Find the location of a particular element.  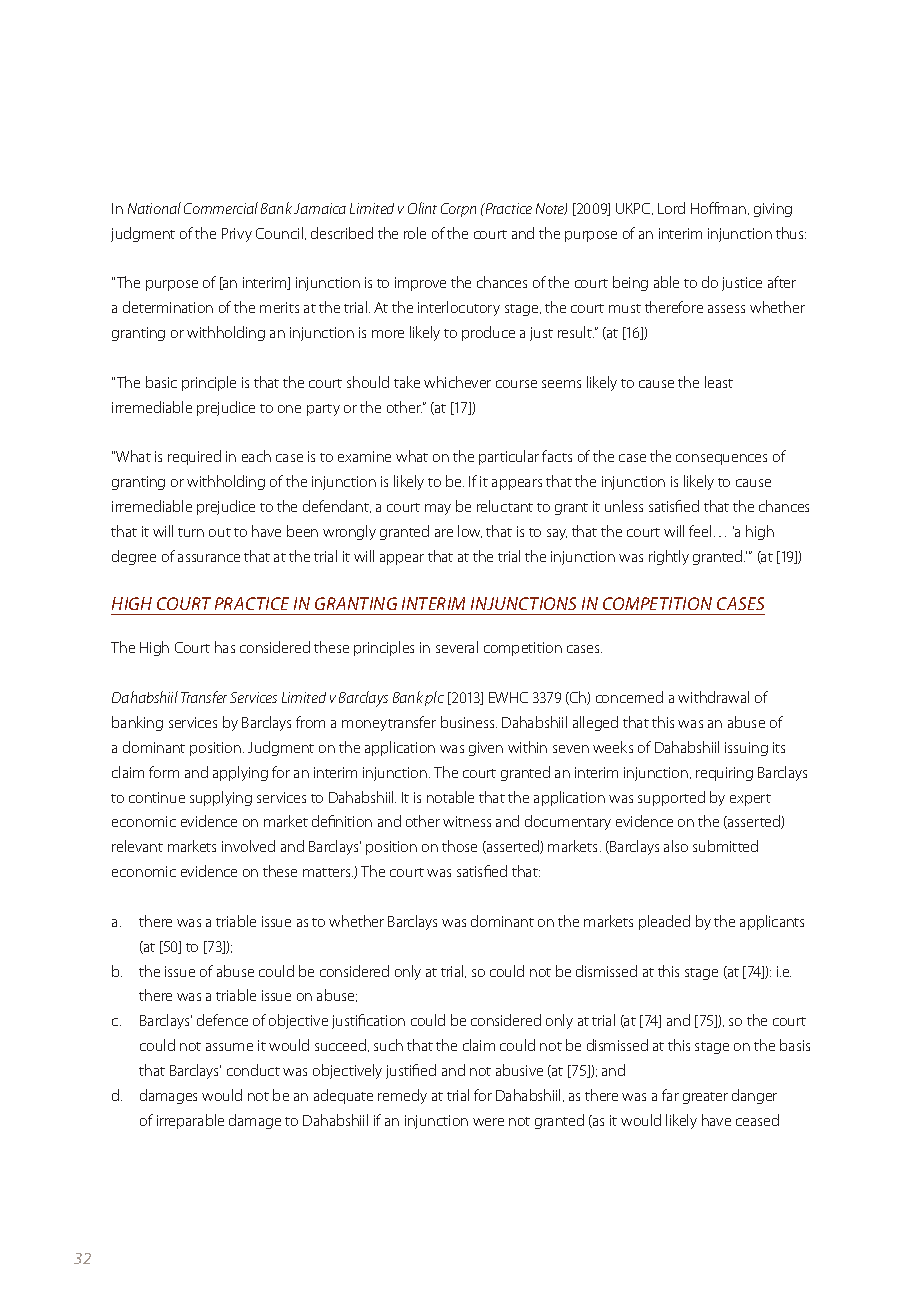

assurance is located at coordinates (209, 558).
